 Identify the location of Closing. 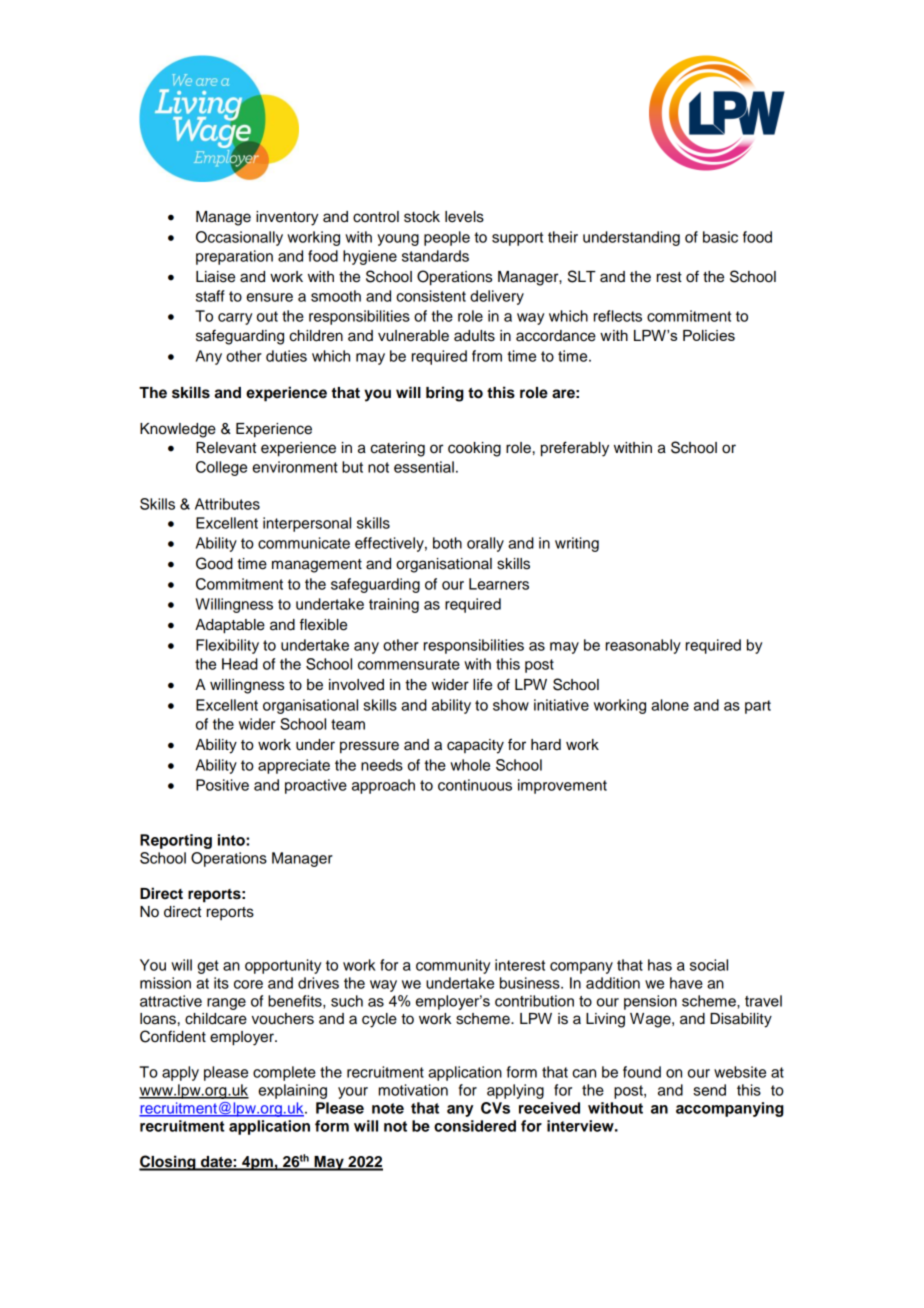
(168, 1163).
